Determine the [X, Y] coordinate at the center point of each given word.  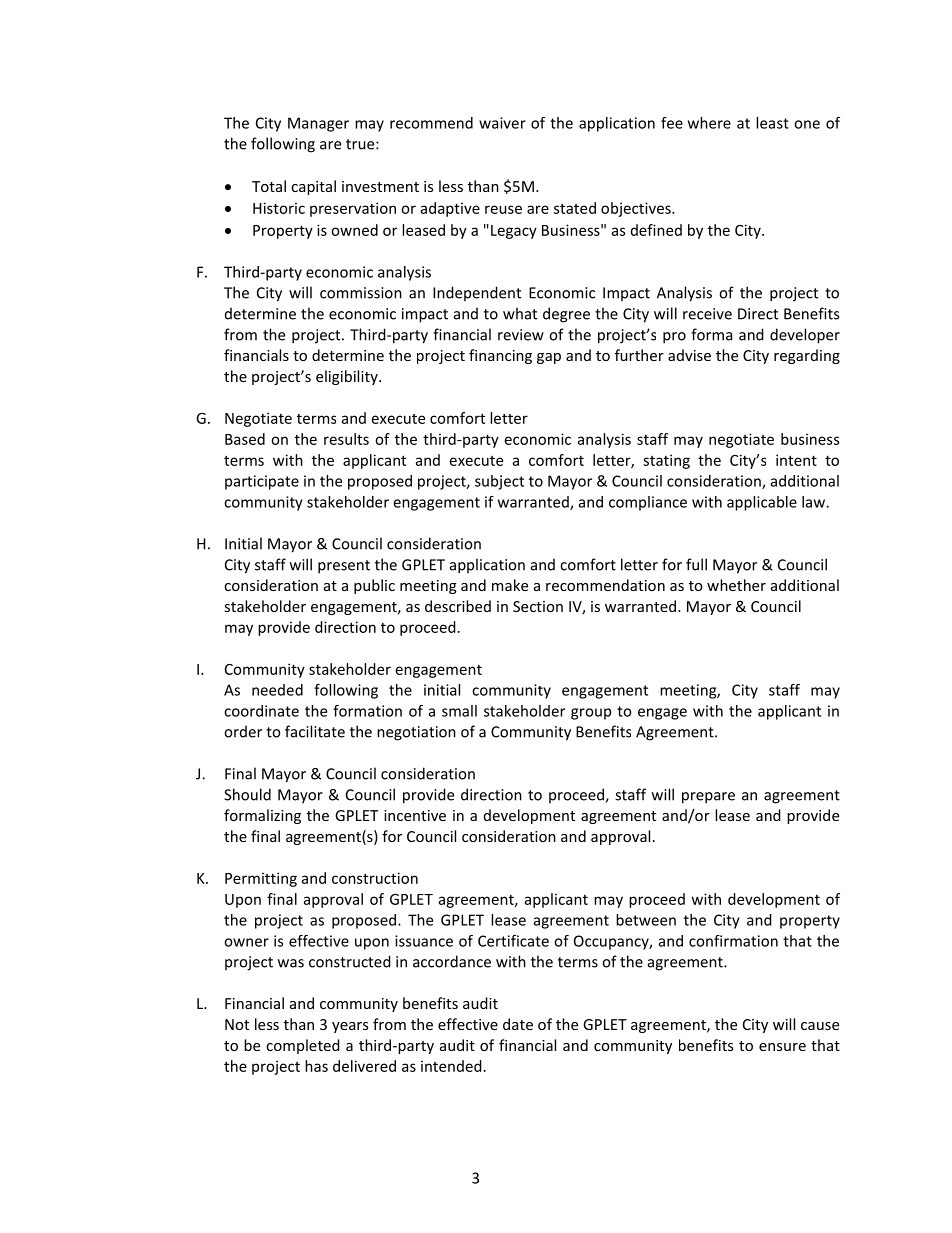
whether [736, 585]
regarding [807, 356]
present [344, 567]
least [772, 123]
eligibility [348, 377]
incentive [415, 815]
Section [538, 606]
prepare [708, 798]
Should [247, 794]
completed [303, 1046]
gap [549, 358]
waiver [502, 123]
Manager [318, 124]
